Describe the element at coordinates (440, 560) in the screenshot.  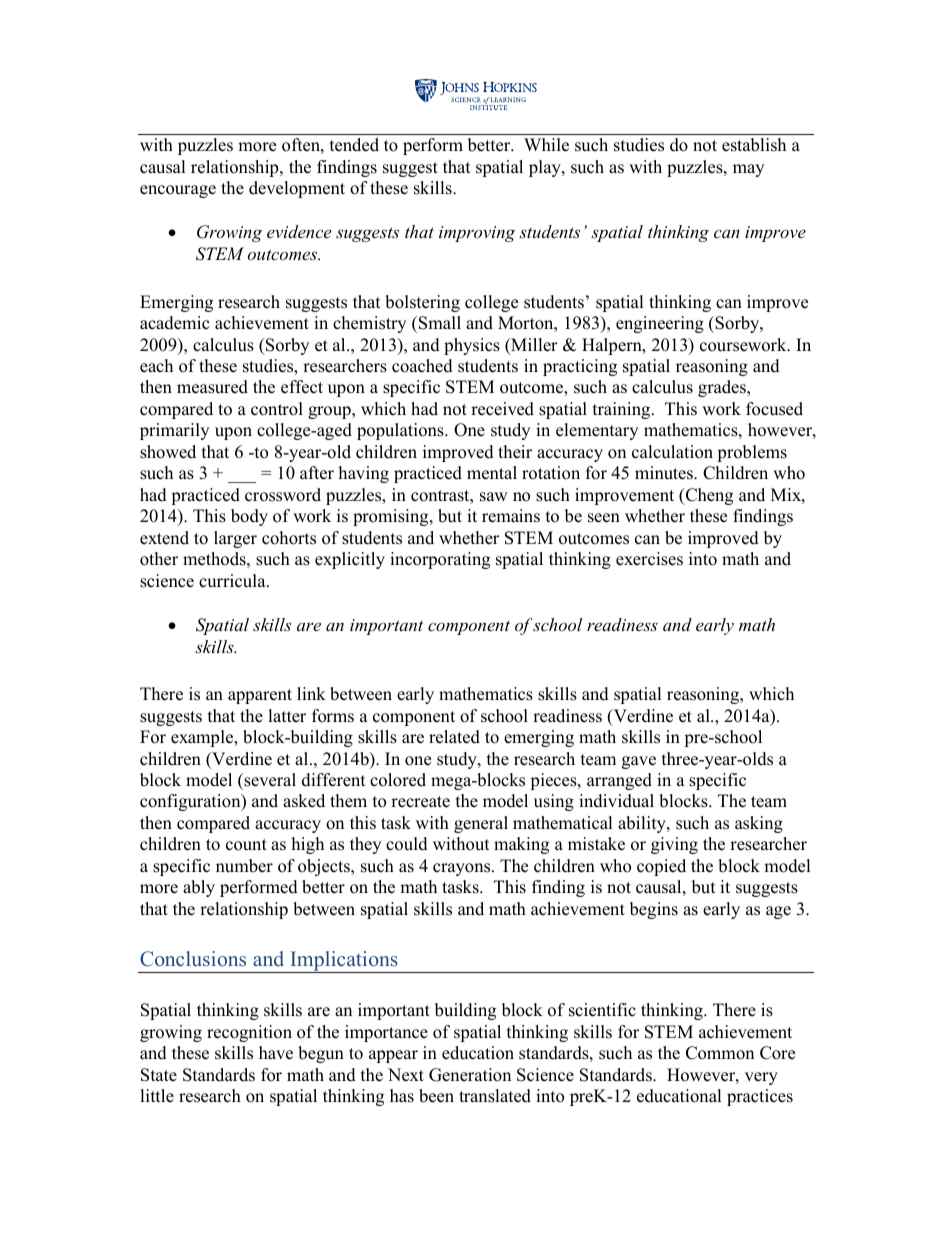
I see `incorporating` at that location.
